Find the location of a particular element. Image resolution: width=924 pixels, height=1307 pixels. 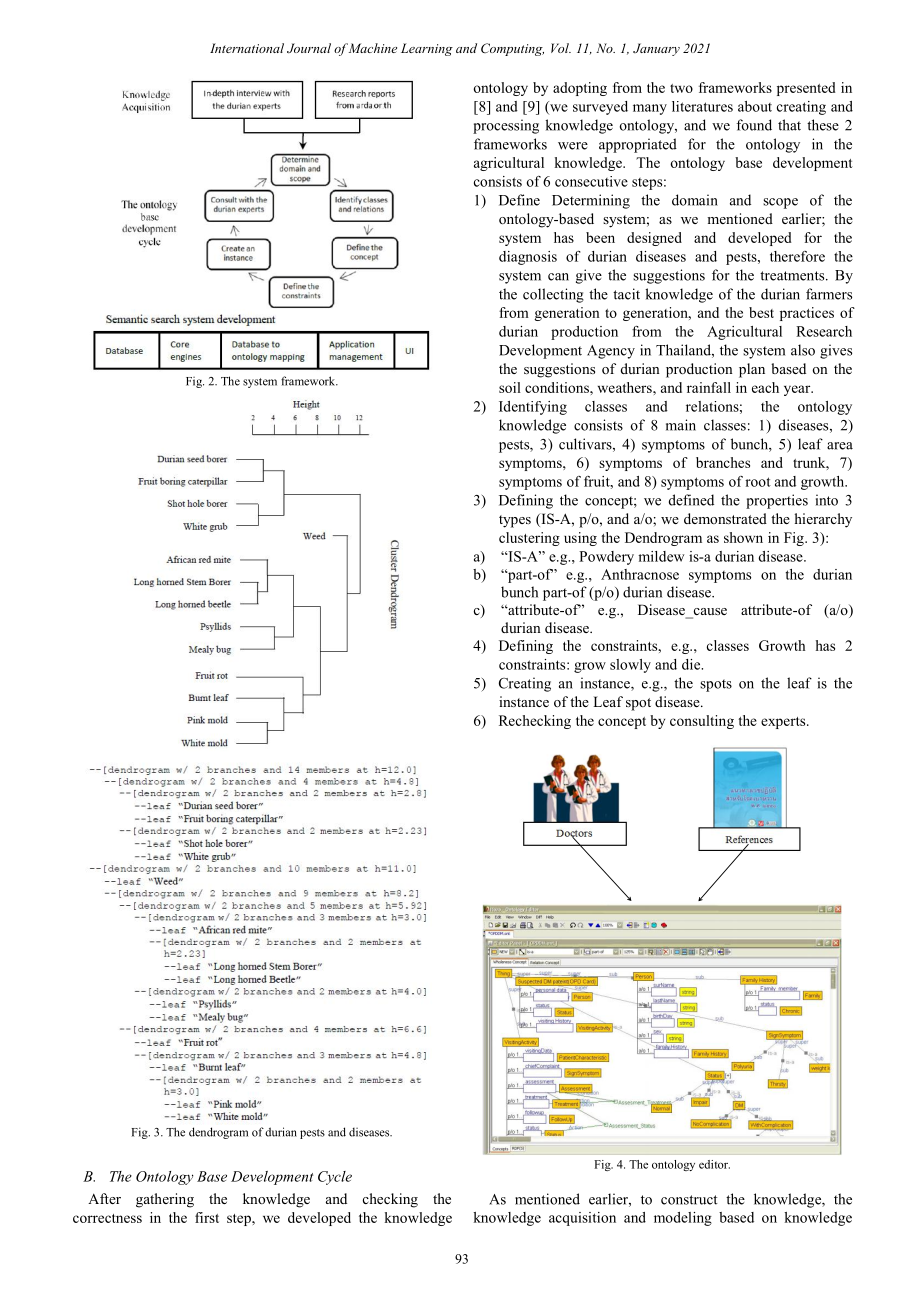

about is located at coordinates (755, 106).
